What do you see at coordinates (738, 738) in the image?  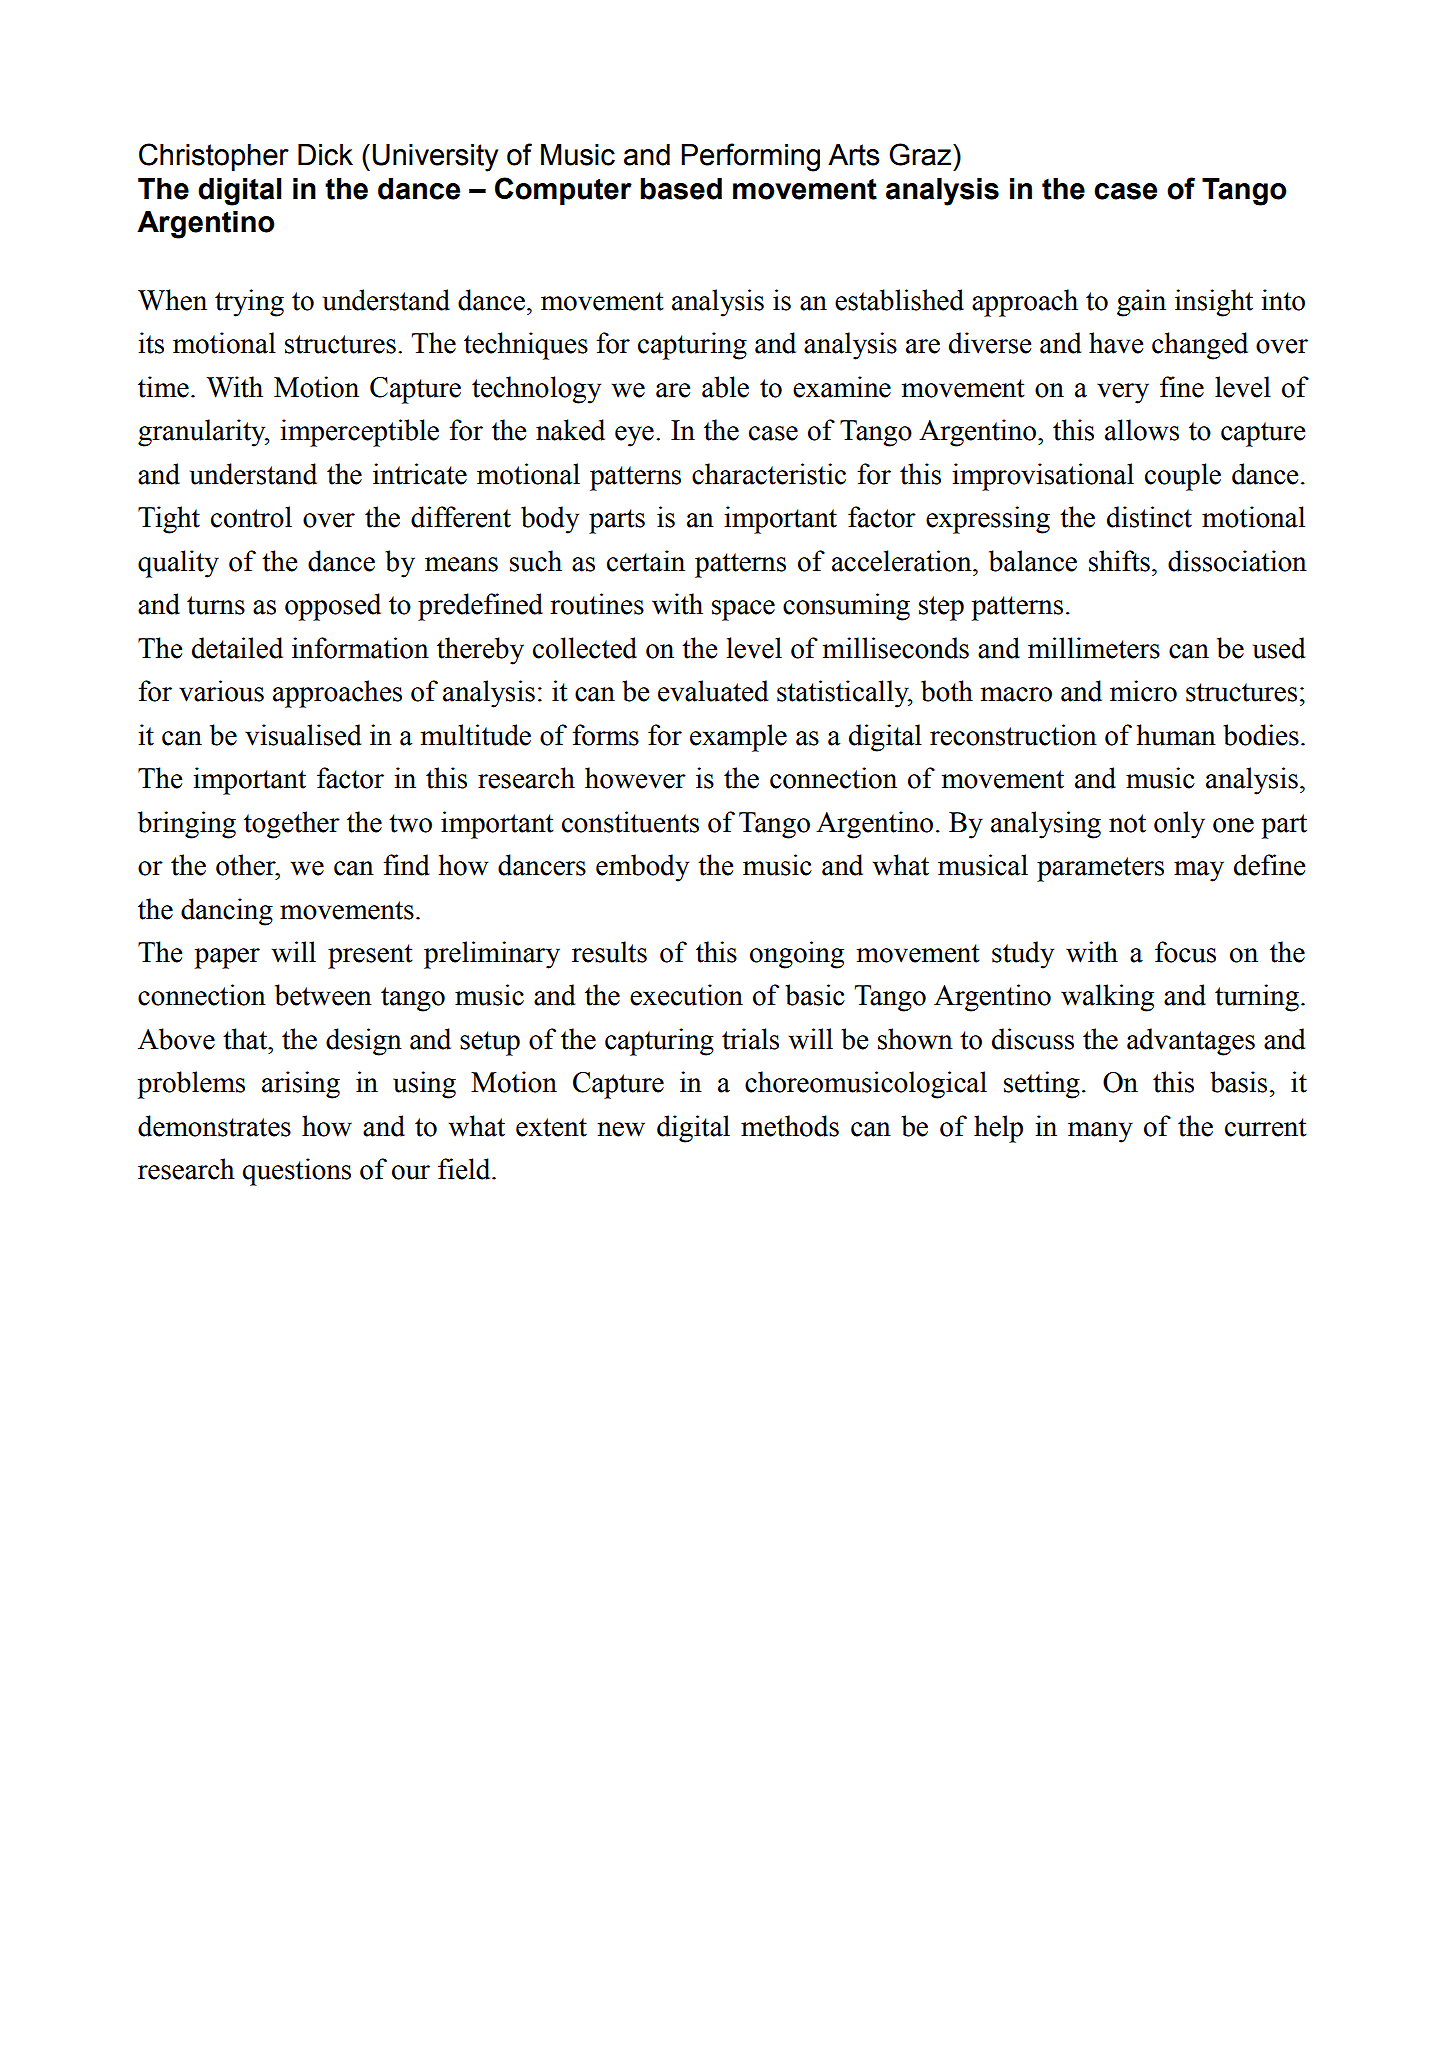 I see `example` at bounding box center [738, 738].
